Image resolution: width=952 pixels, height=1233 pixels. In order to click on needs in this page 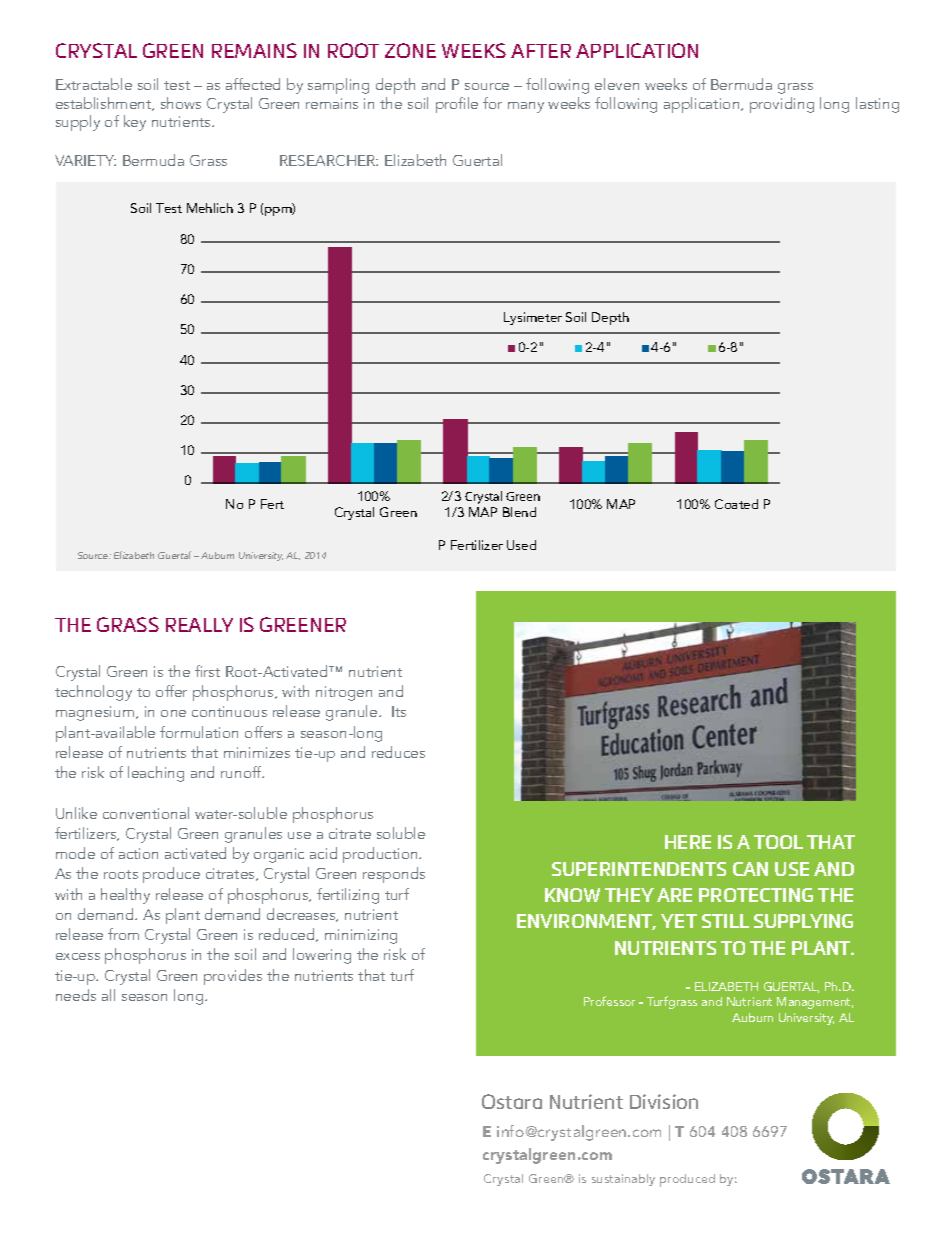, I will do `click(76, 995)`.
